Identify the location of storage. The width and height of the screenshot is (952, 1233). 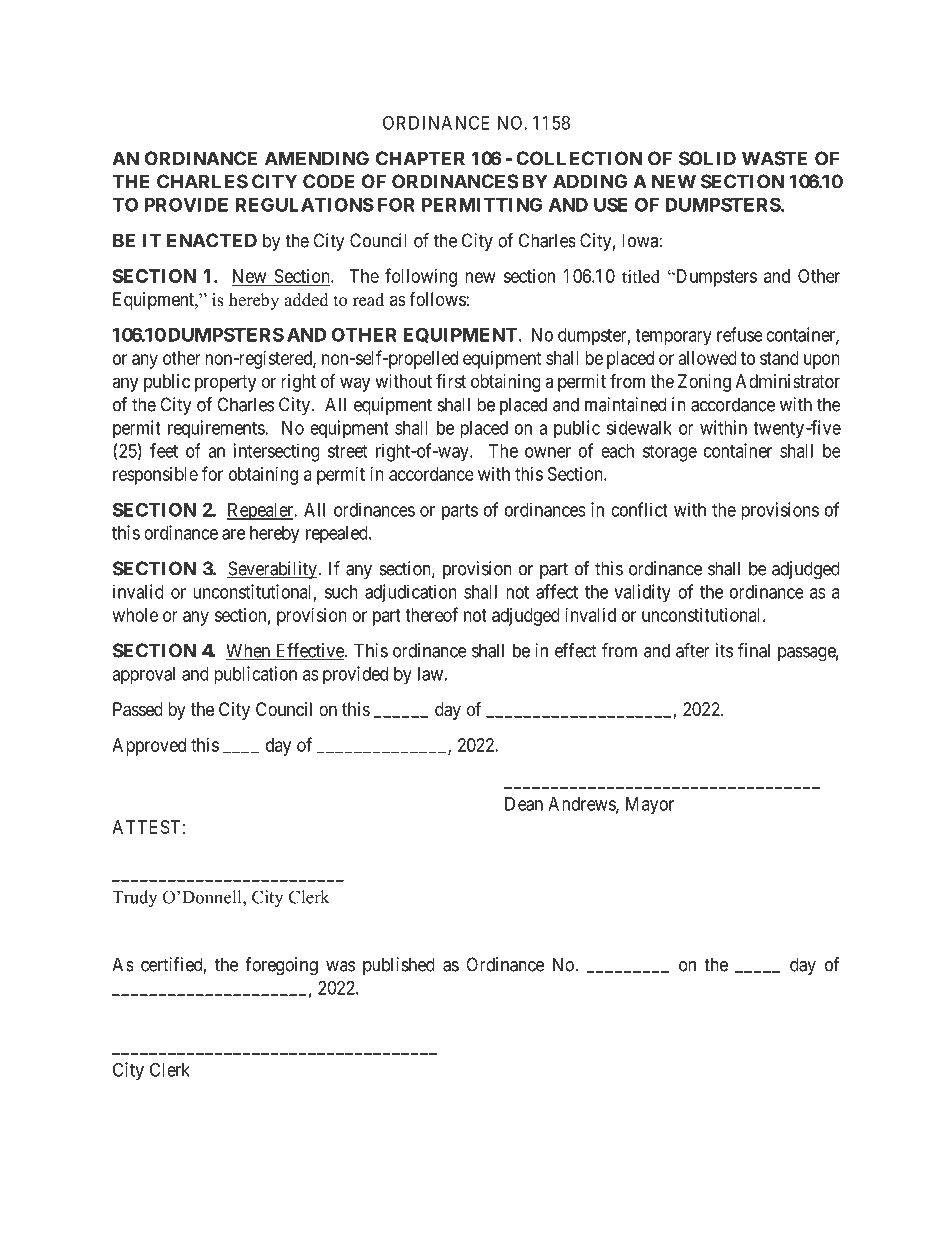
(670, 453).
